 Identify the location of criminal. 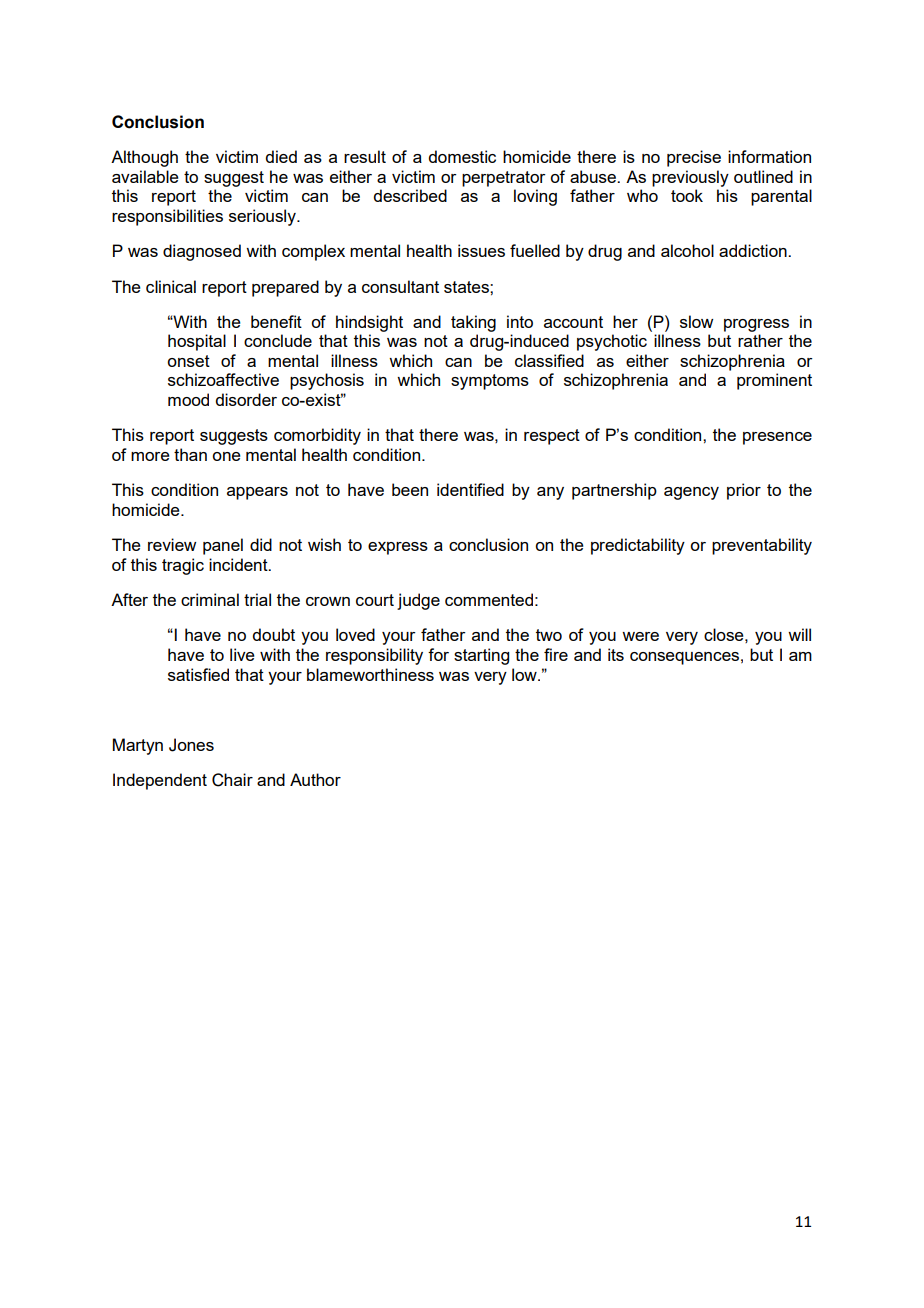
(210, 599).
